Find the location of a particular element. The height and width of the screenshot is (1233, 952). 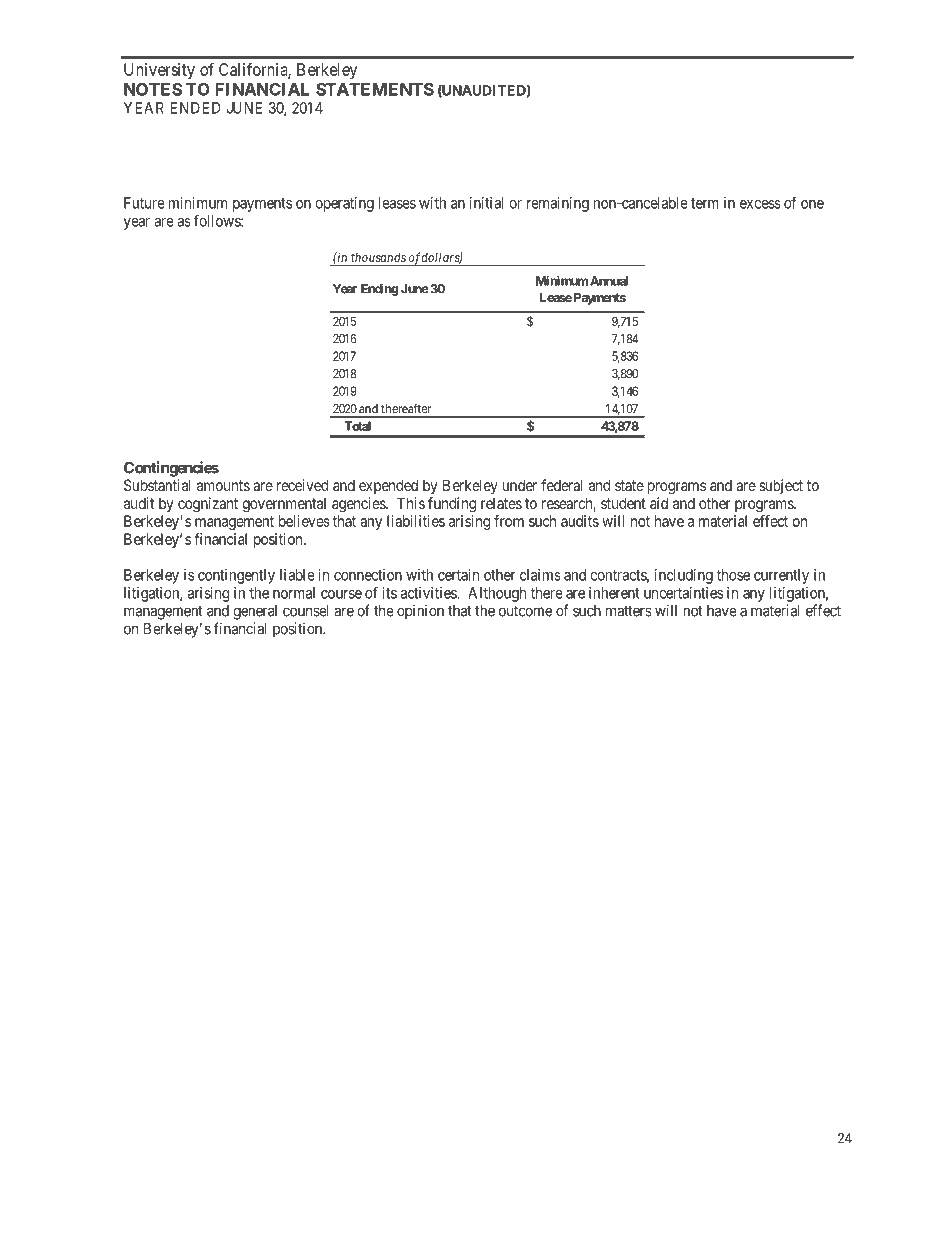

thousands is located at coordinates (378, 257).
